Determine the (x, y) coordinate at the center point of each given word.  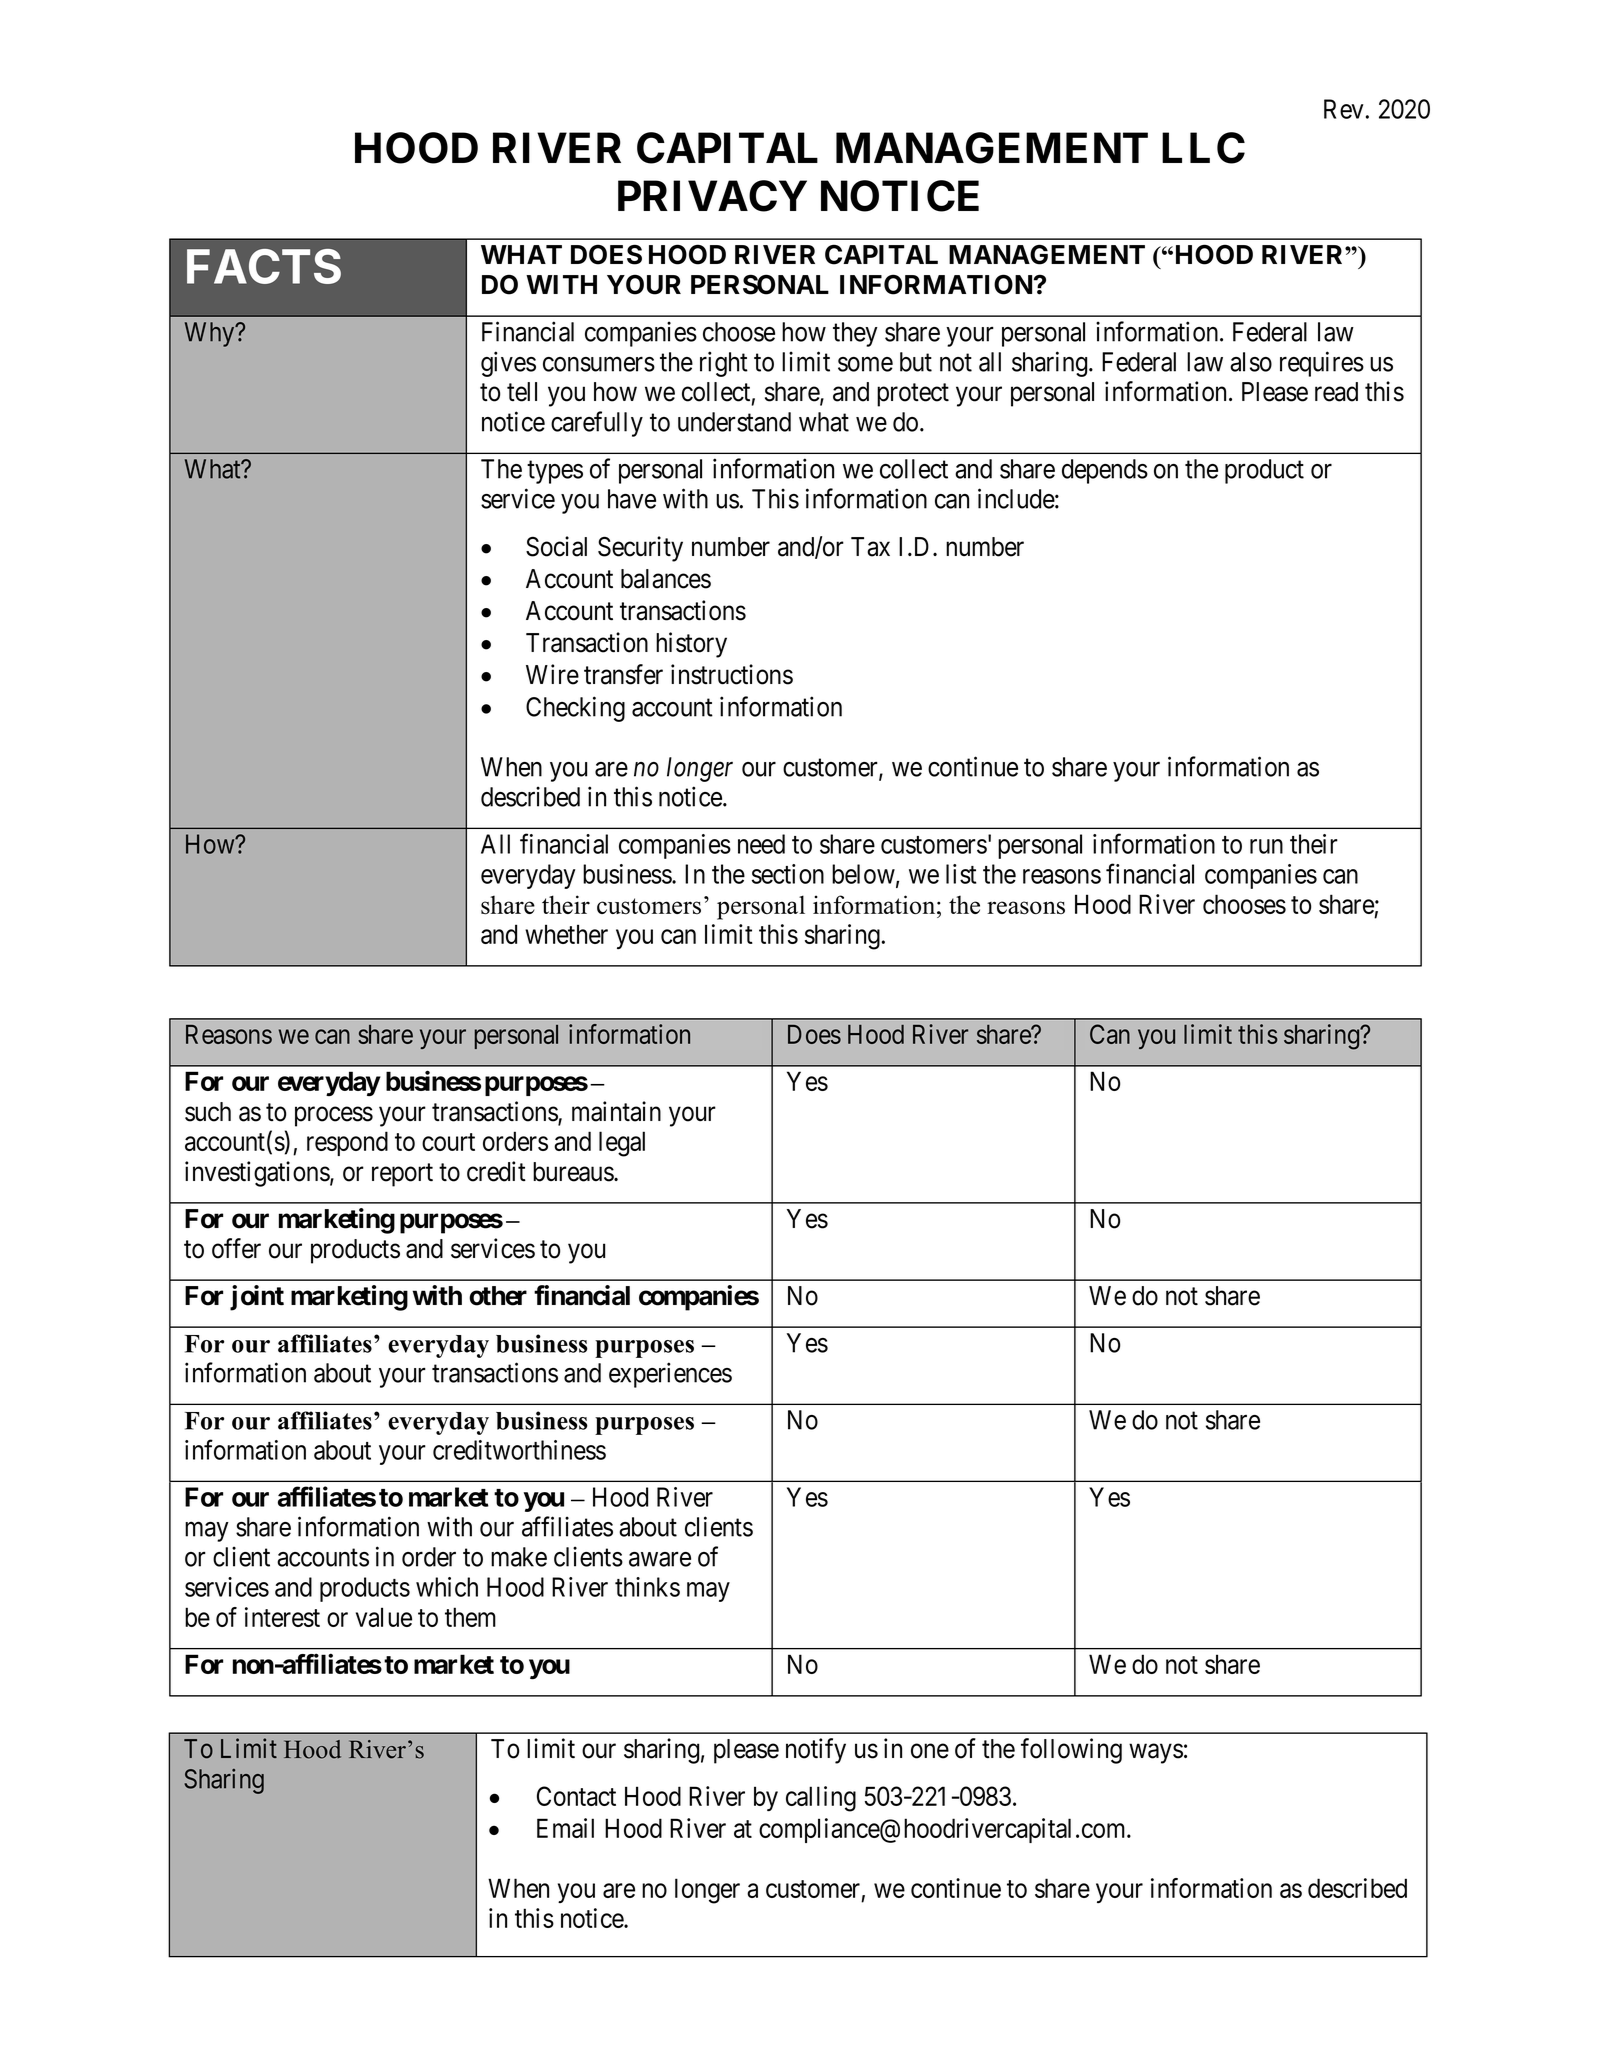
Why (211, 334)
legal (622, 1144)
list (961, 874)
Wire (552, 674)
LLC (1203, 148)
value (384, 1617)
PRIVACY (712, 196)
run (1266, 846)
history (691, 645)
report (402, 1175)
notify (816, 1751)
